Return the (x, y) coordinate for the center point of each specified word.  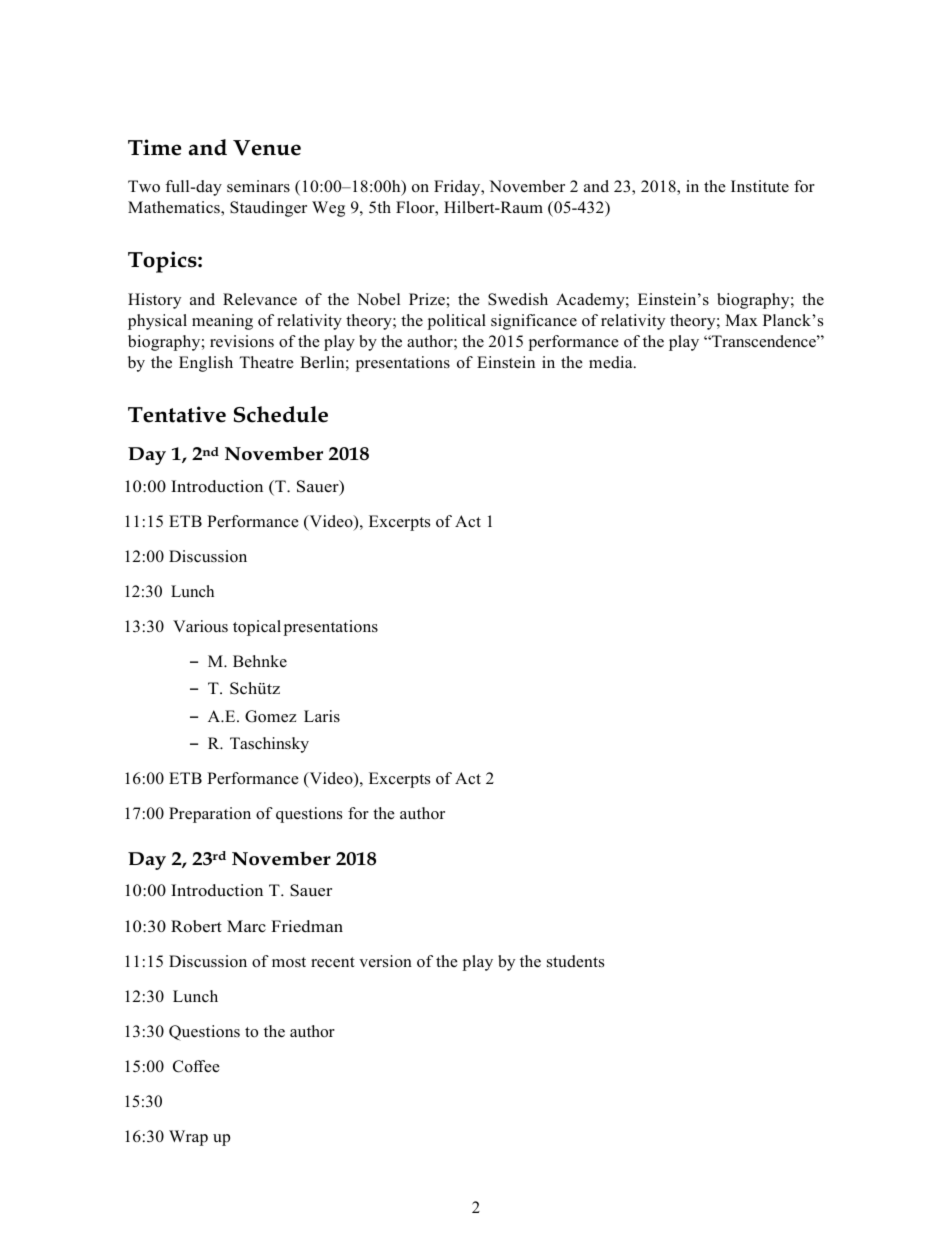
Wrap (188, 1138)
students (575, 961)
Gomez (270, 716)
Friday (458, 188)
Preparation (210, 815)
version (385, 961)
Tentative (177, 414)
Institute (760, 186)
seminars (258, 186)
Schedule (281, 414)
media (612, 362)
